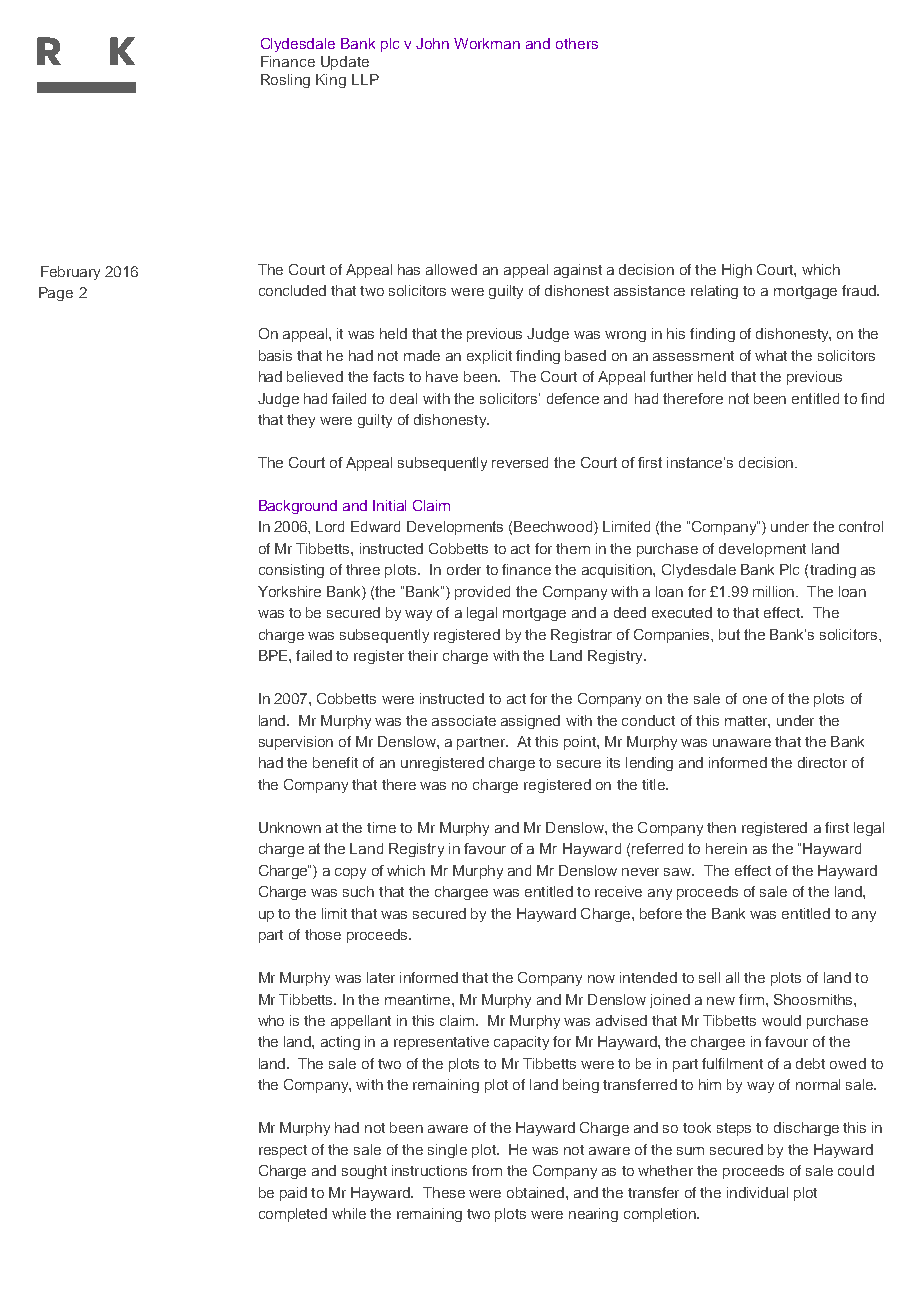  What do you see at coordinates (358, 891) in the page?
I see `such` at bounding box center [358, 891].
